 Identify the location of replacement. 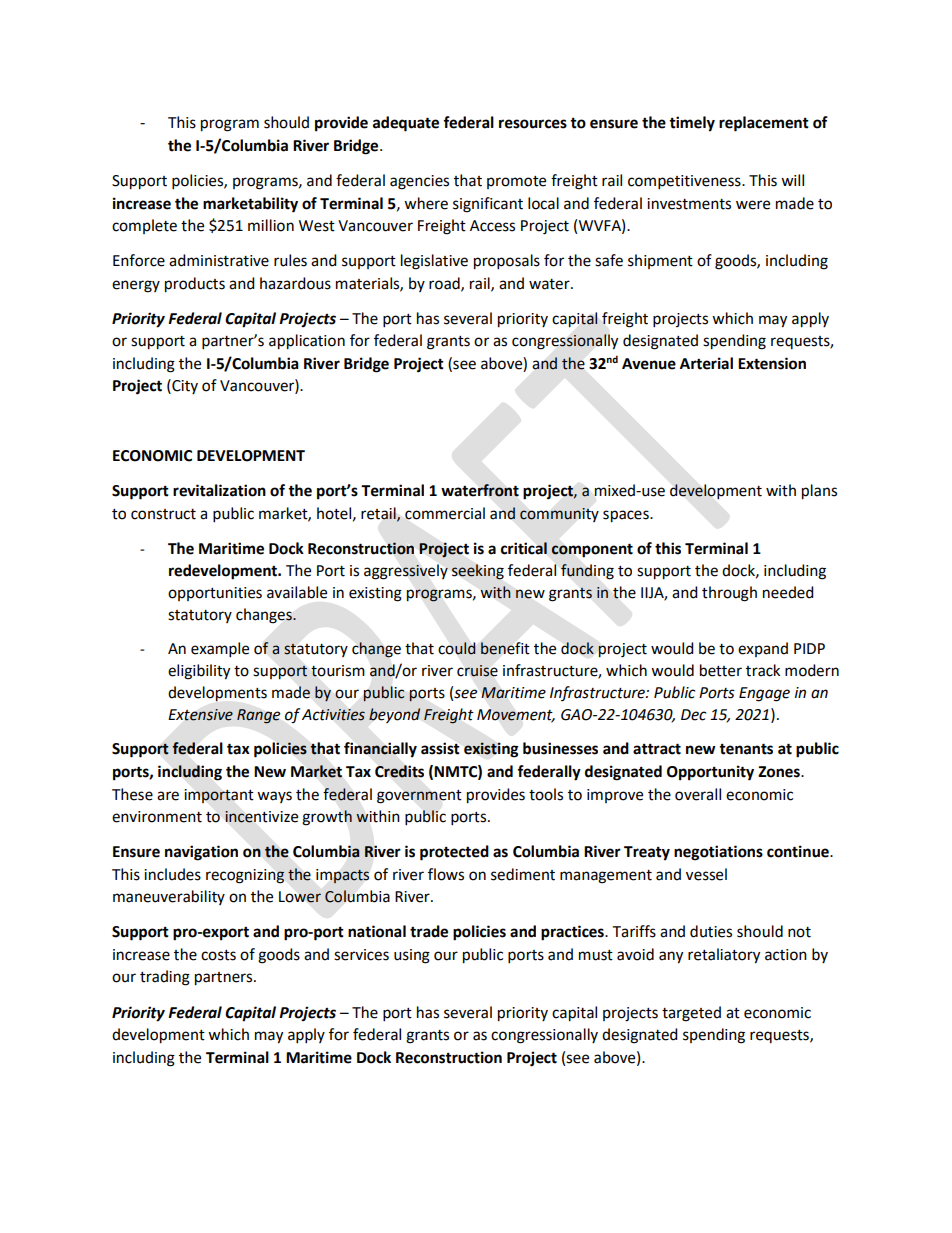
(764, 124).
